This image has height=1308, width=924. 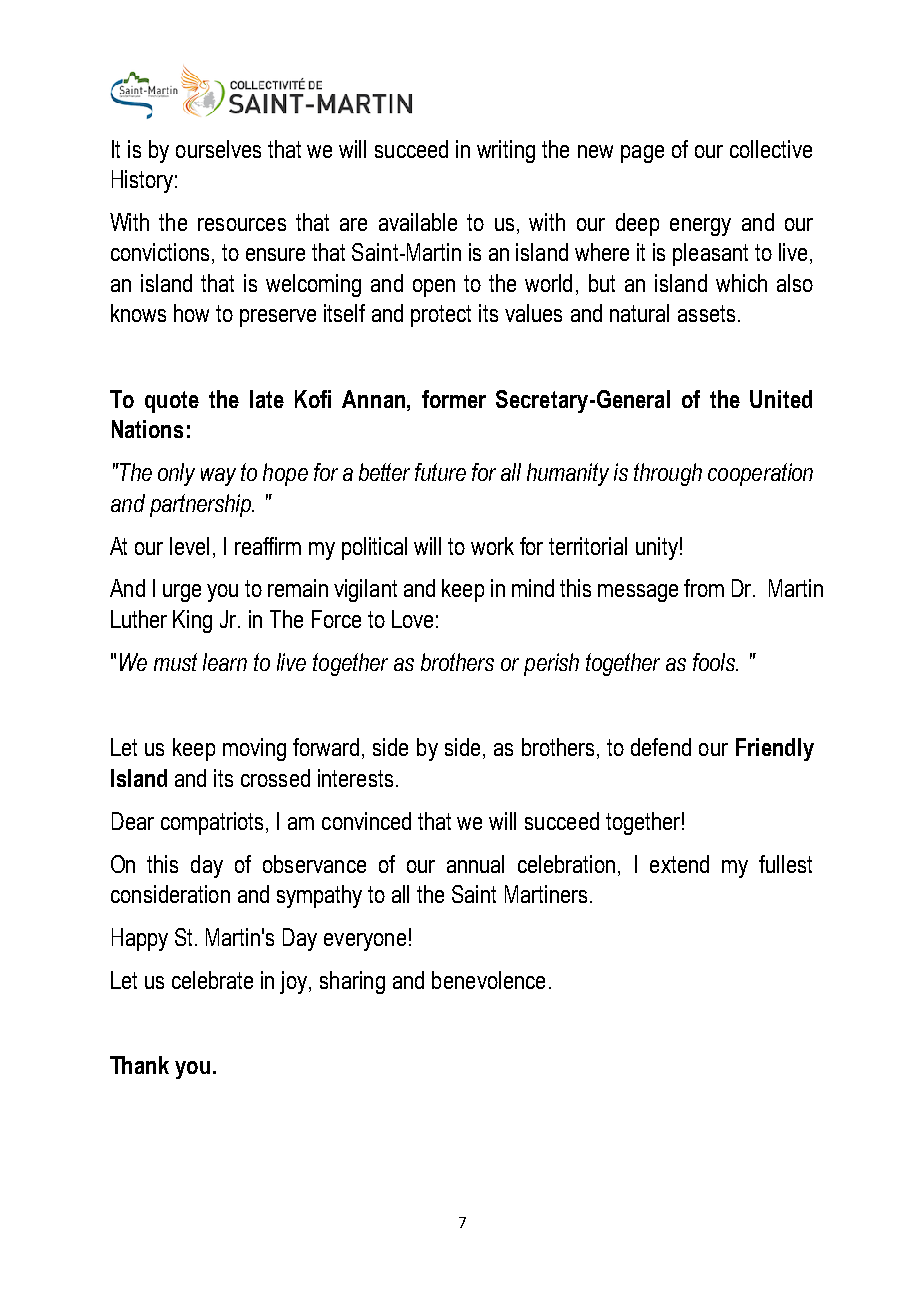 What do you see at coordinates (218, 477) in the image?
I see `way` at bounding box center [218, 477].
